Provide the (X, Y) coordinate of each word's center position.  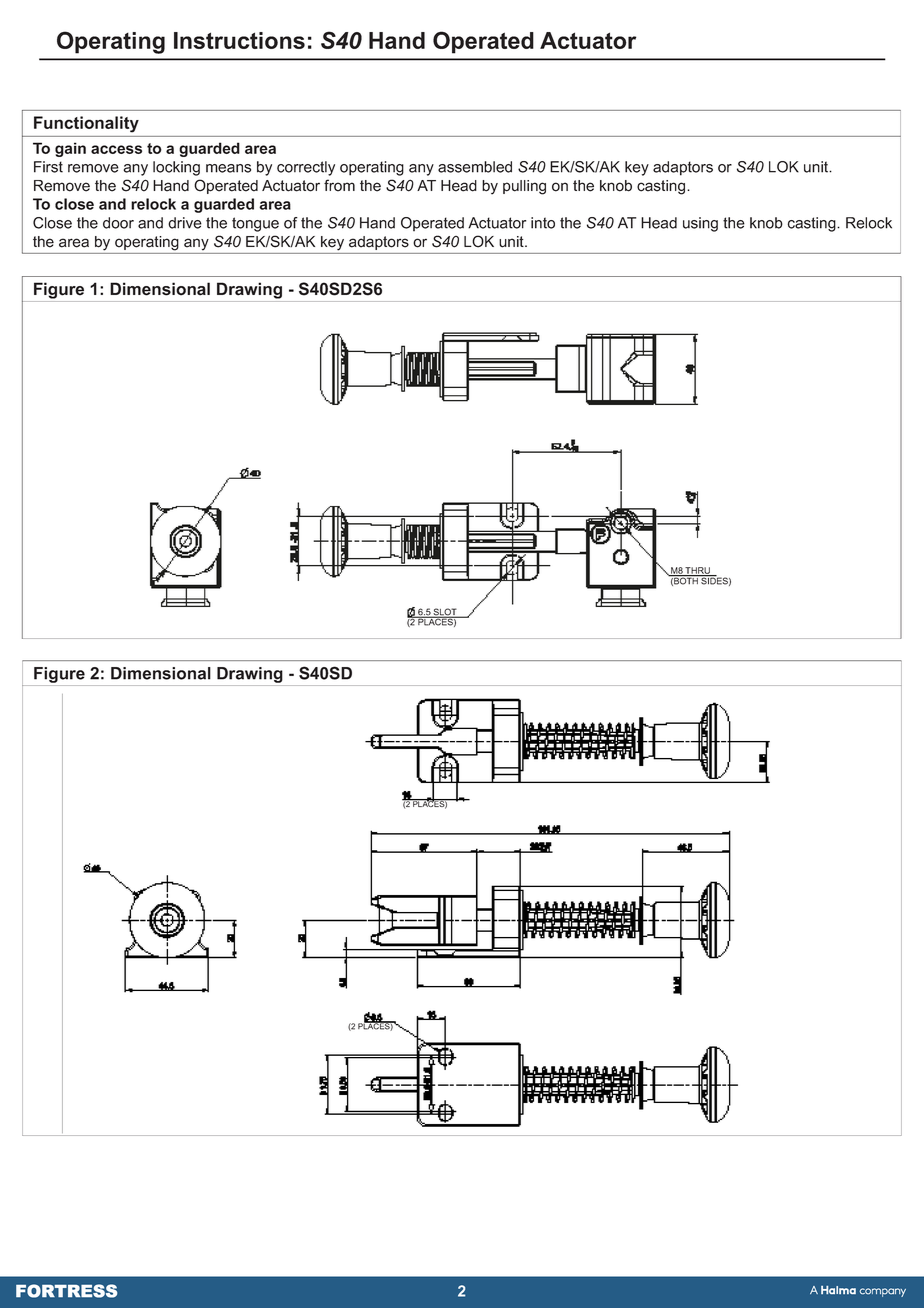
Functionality (86, 124)
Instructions (239, 40)
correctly (306, 168)
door (118, 223)
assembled (475, 167)
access (116, 149)
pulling (524, 187)
